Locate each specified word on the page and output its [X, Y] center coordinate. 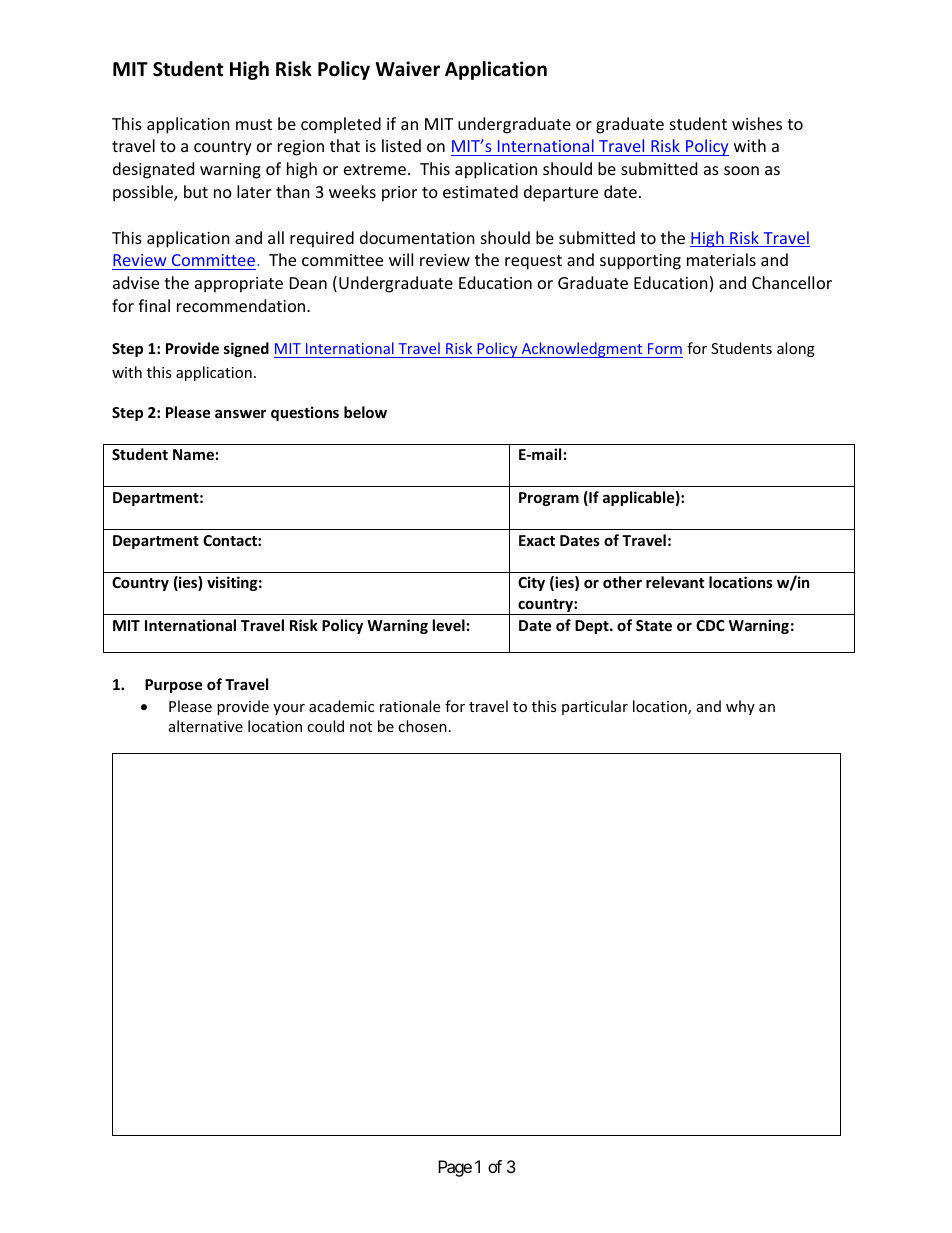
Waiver [408, 69]
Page [455, 1168]
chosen [422, 726]
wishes [757, 123]
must [254, 124]
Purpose [173, 686]
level [448, 625]
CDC [710, 625]
